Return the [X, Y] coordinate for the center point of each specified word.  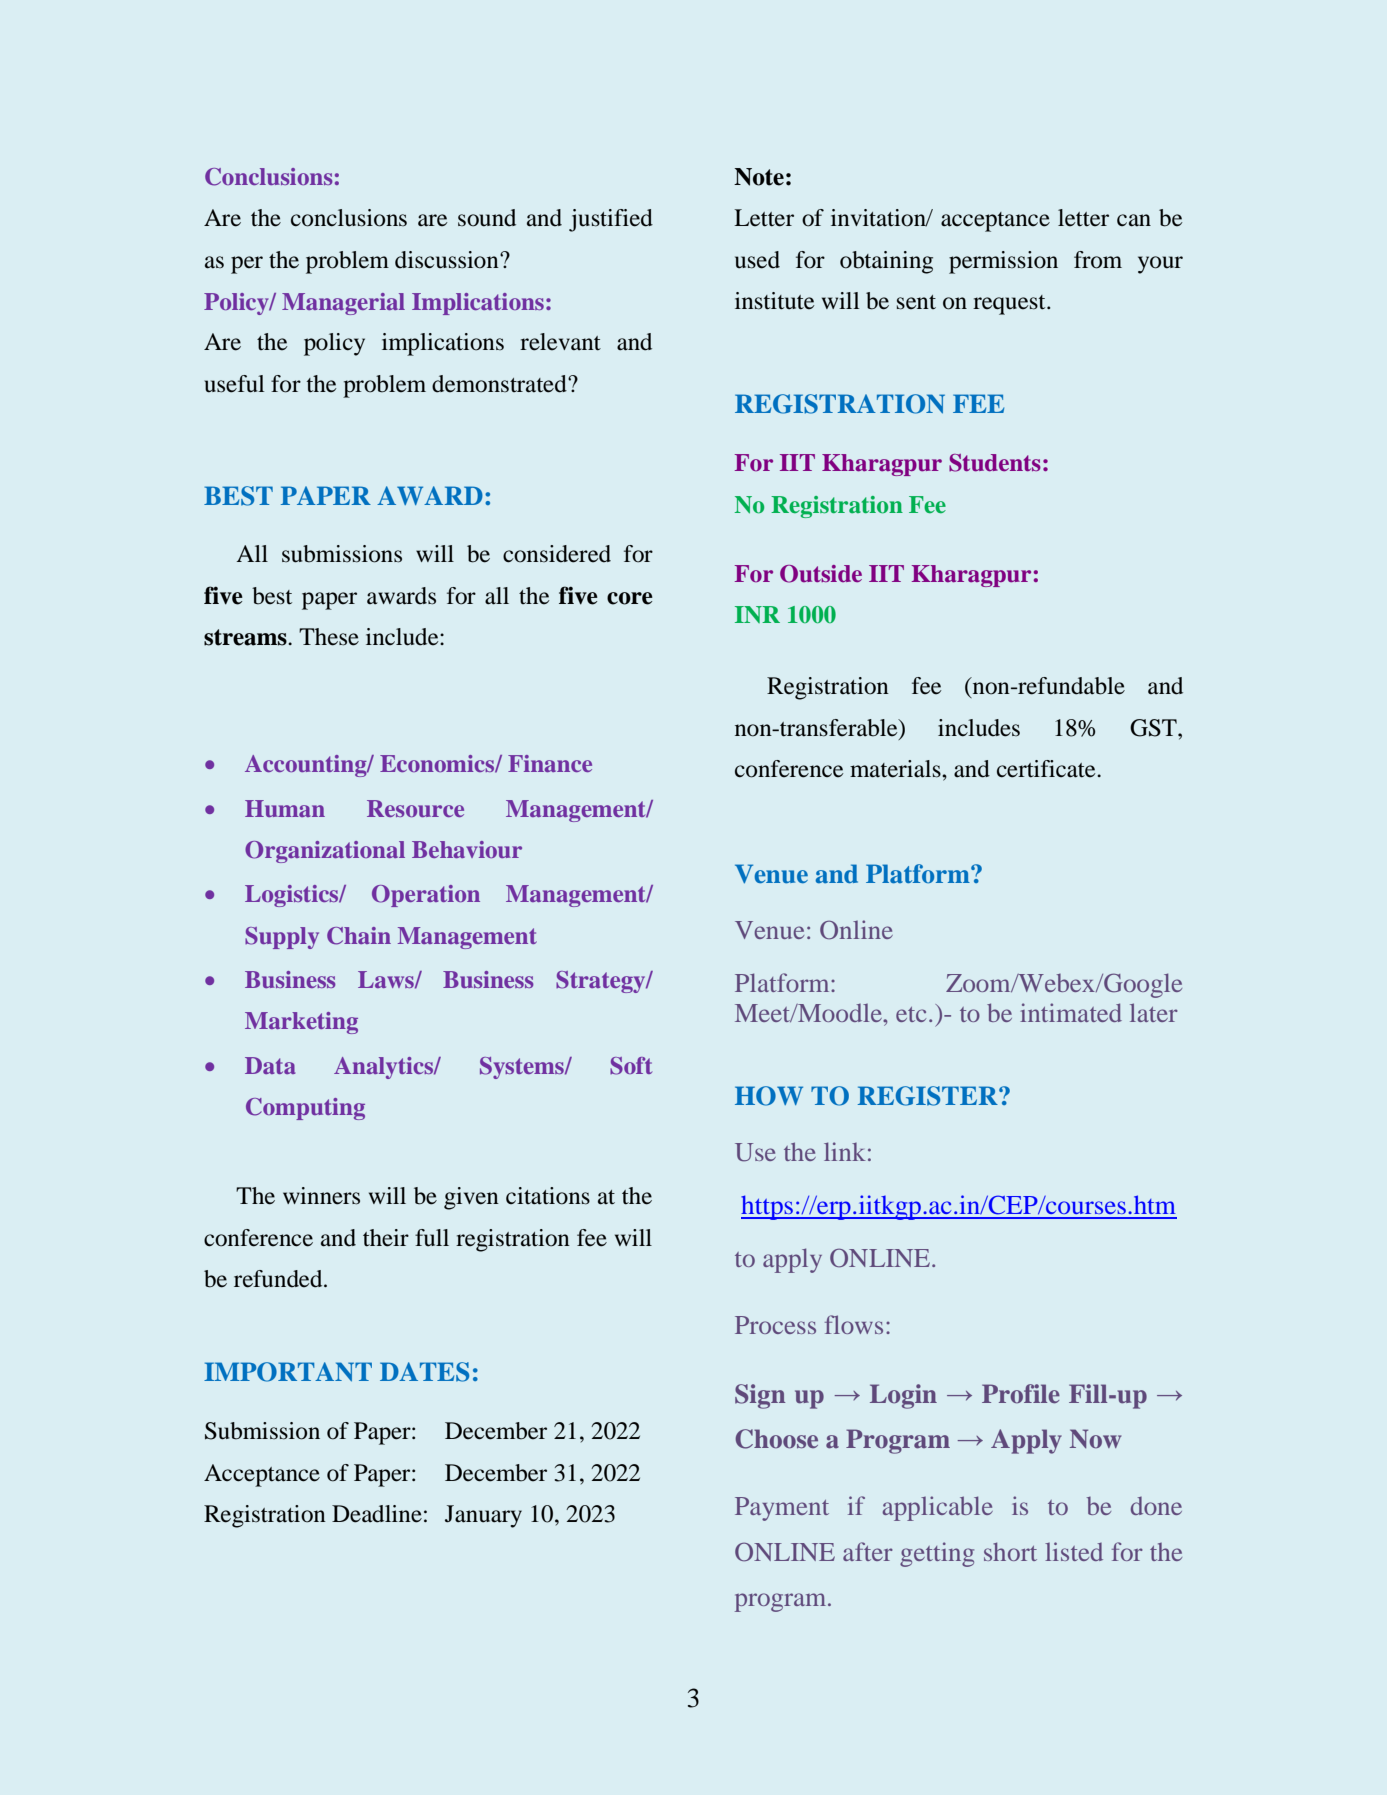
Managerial [343, 304]
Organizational [325, 852]
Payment [782, 1509]
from [1098, 260]
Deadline [377, 1514]
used [757, 260]
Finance [550, 763]
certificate [1047, 769]
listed [1074, 1551]
